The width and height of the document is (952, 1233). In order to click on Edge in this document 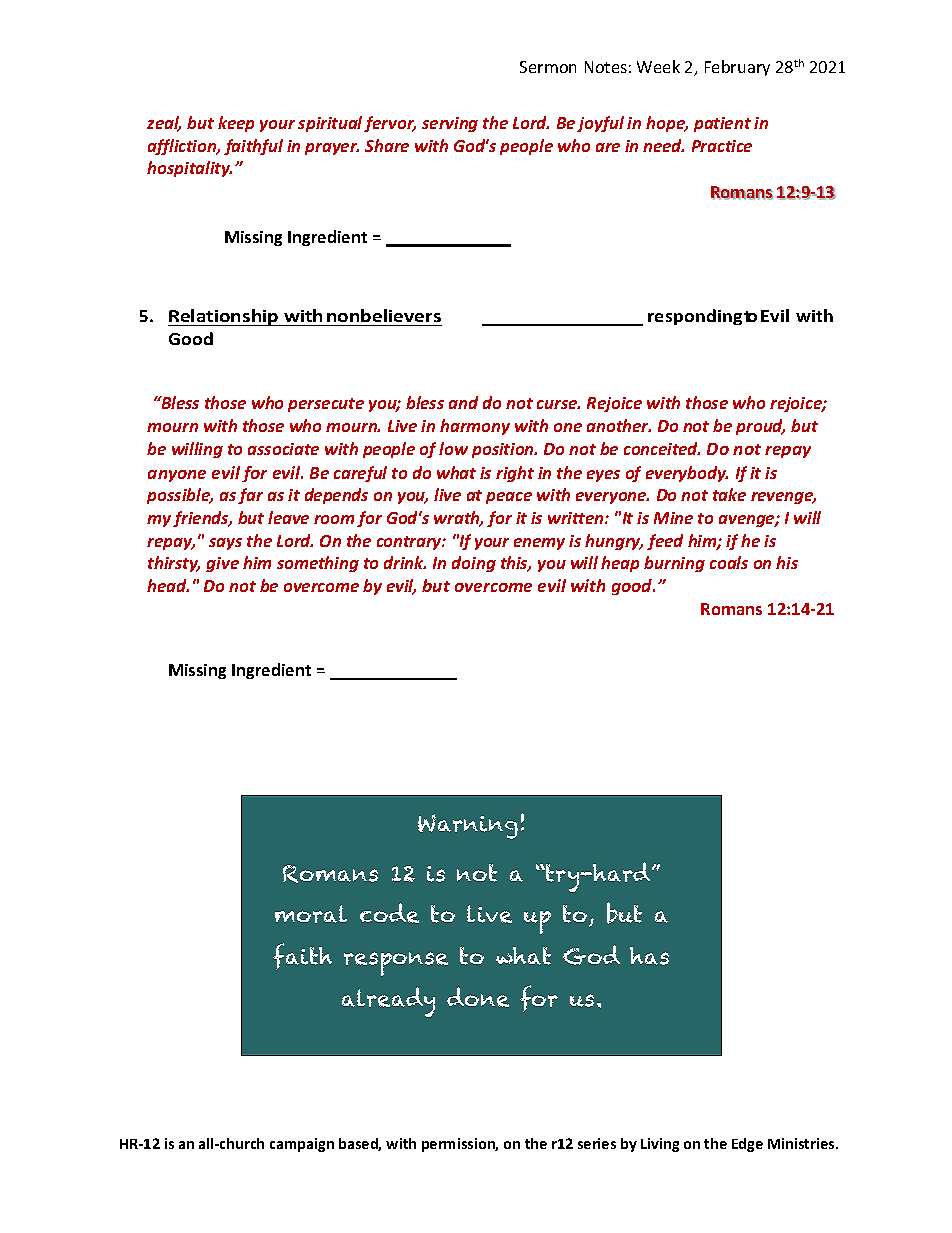, I will do `click(747, 1145)`.
